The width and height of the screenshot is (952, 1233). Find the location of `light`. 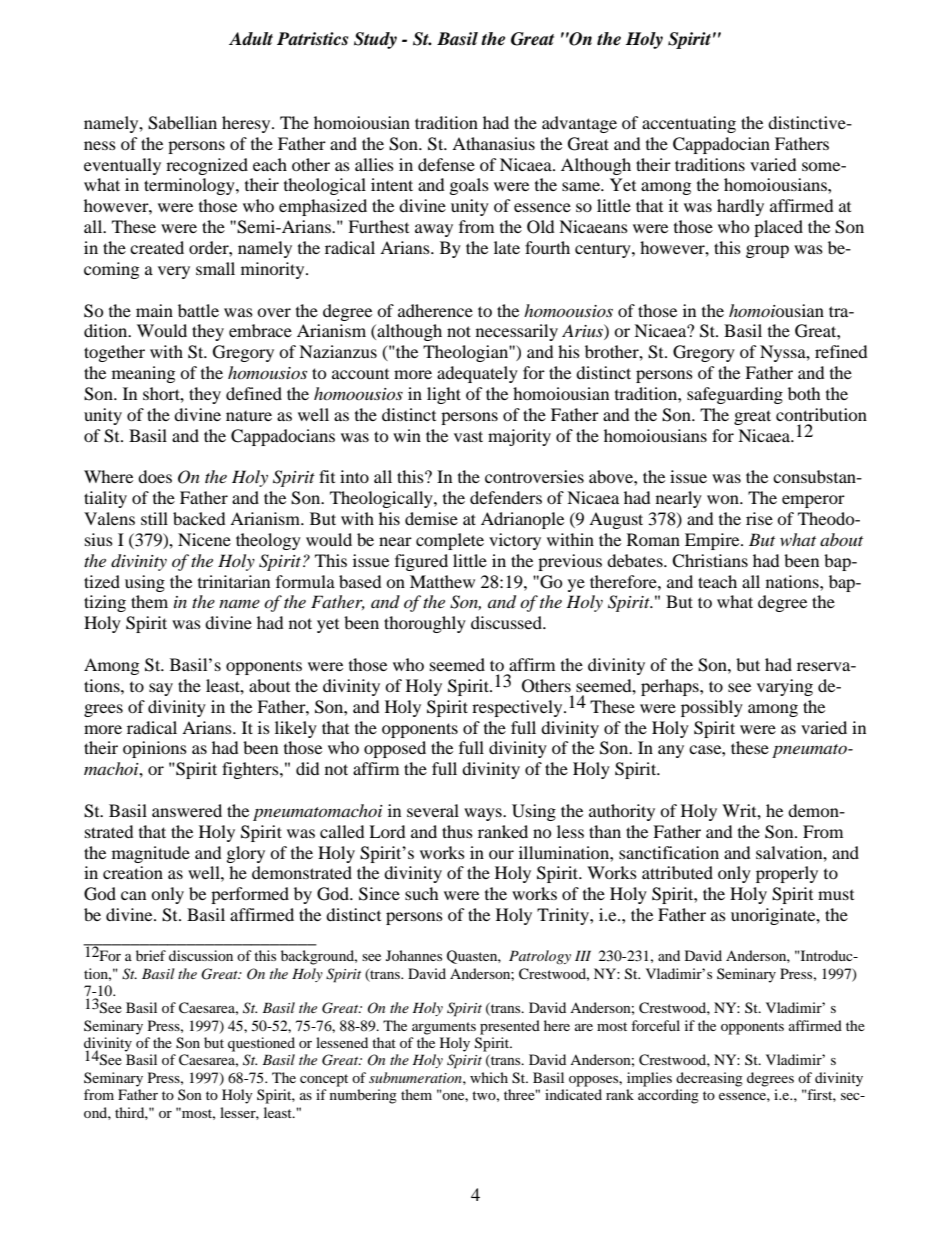

light is located at coordinates (444, 395).
